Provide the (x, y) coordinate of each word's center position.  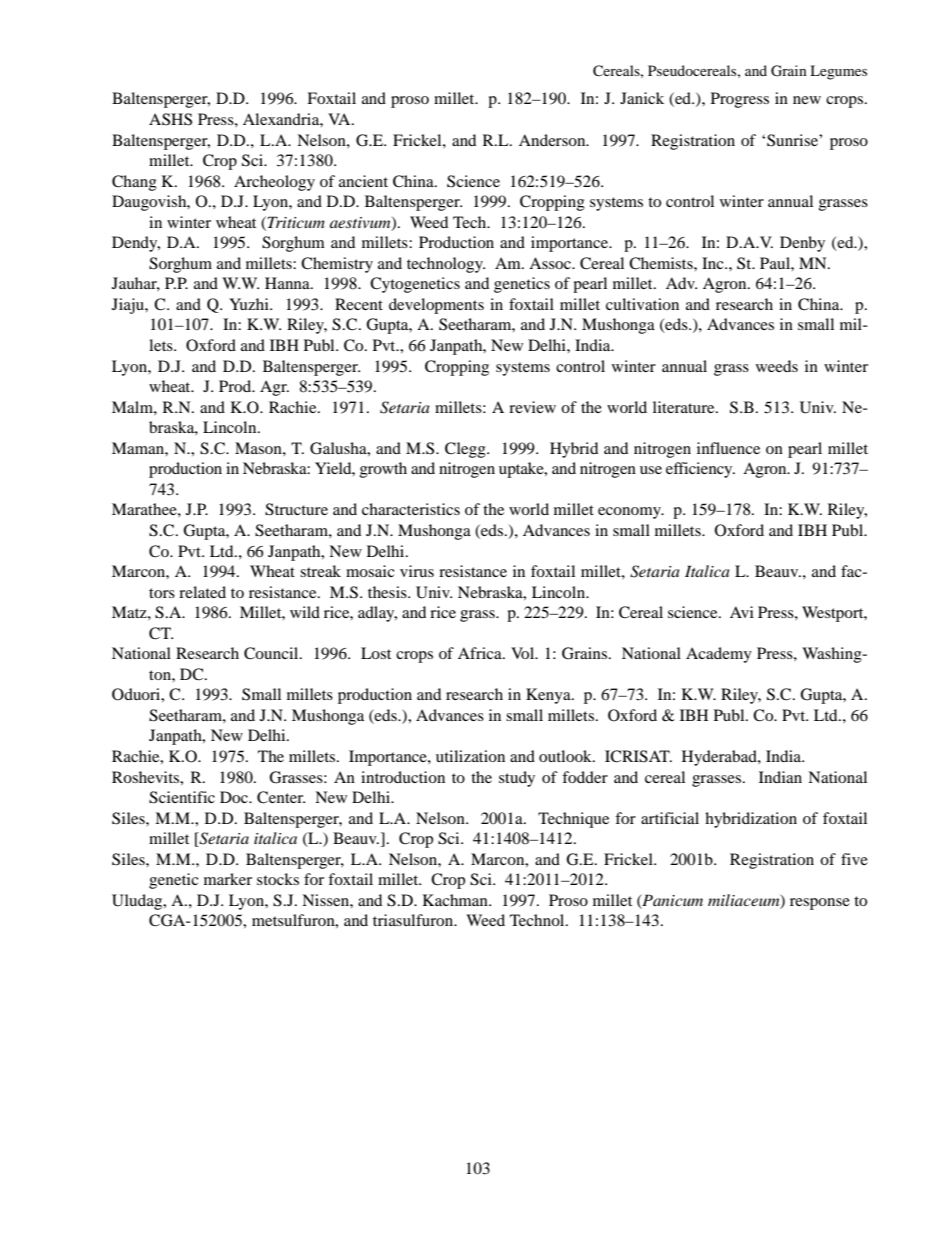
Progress (740, 100)
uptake (522, 470)
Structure (296, 509)
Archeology (274, 183)
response (820, 904)
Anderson (553, 140)
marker (228, 879)
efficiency (700, 470)
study (517, 779)
